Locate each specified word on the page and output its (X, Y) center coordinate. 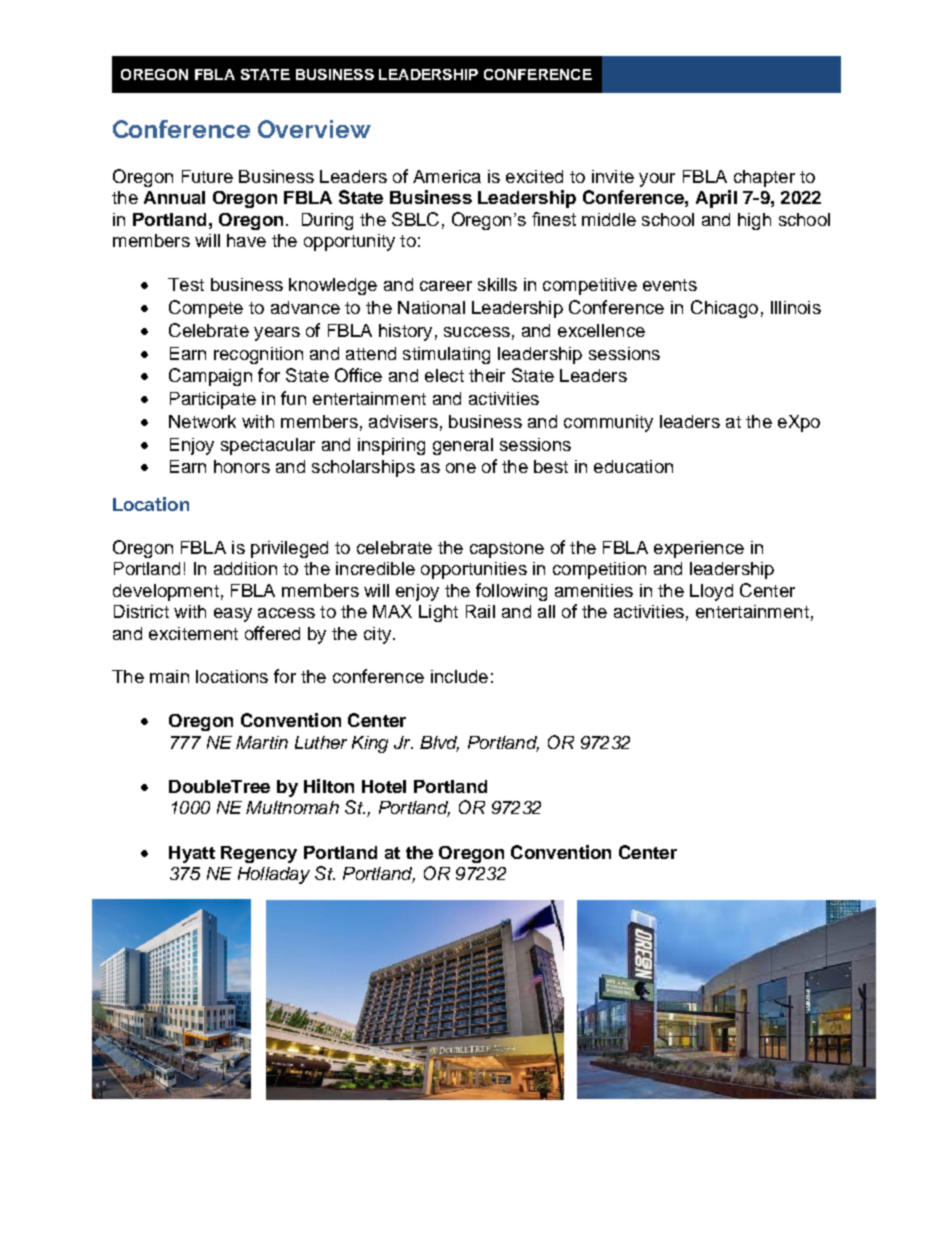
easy (233, 615)
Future (207, 176)
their (487, 375)
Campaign (210, 377)
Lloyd (711, 592)
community (608, 423)
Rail (480, 611)
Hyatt (192, 854)
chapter (764, 178)
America (447, 176)
